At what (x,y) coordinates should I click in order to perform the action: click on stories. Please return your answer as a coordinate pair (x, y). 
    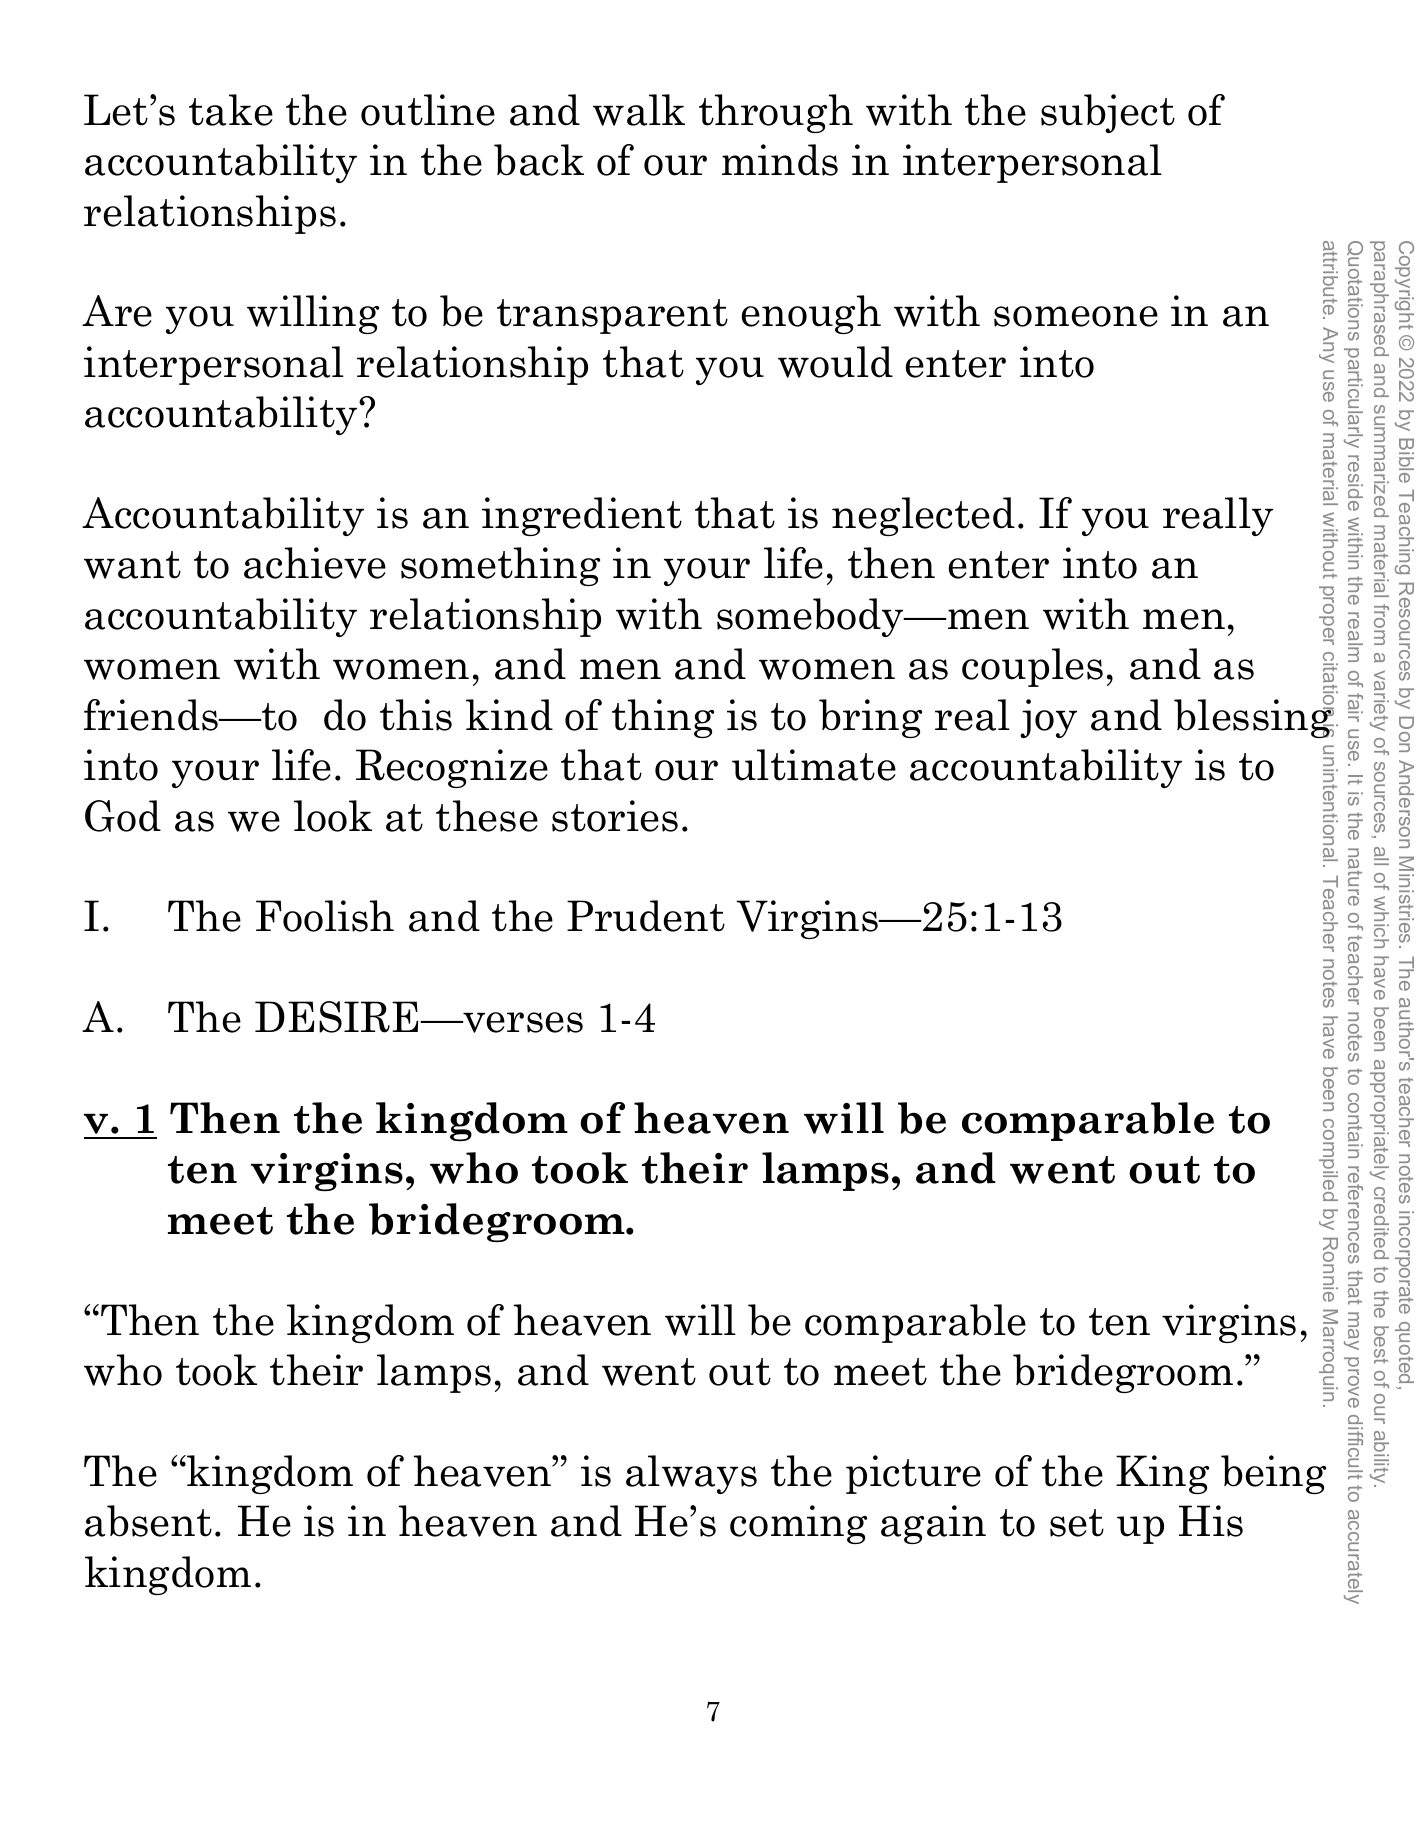
    Looking at the image, I should click on (615, 816).
